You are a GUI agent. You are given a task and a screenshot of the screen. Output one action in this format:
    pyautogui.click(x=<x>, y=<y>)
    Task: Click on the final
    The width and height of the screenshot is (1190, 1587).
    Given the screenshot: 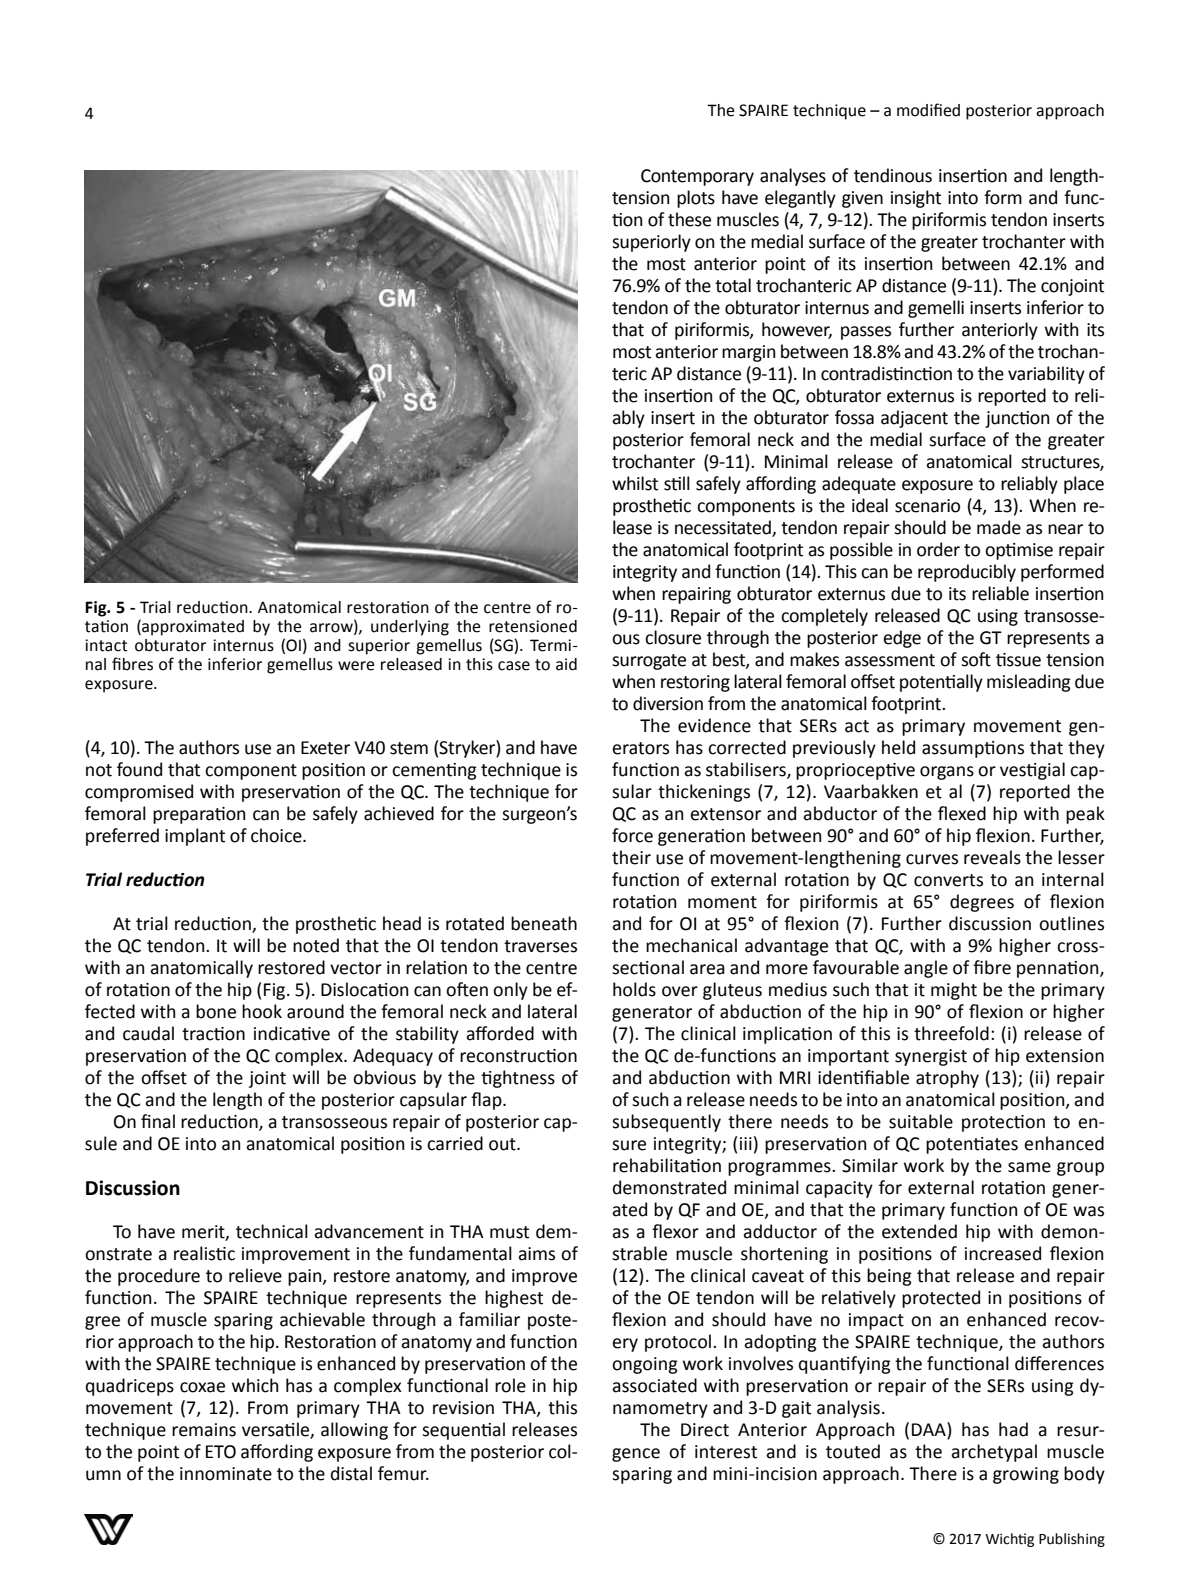 What is the action you would take?
    pyautogui.click(x=158, y=1121)
